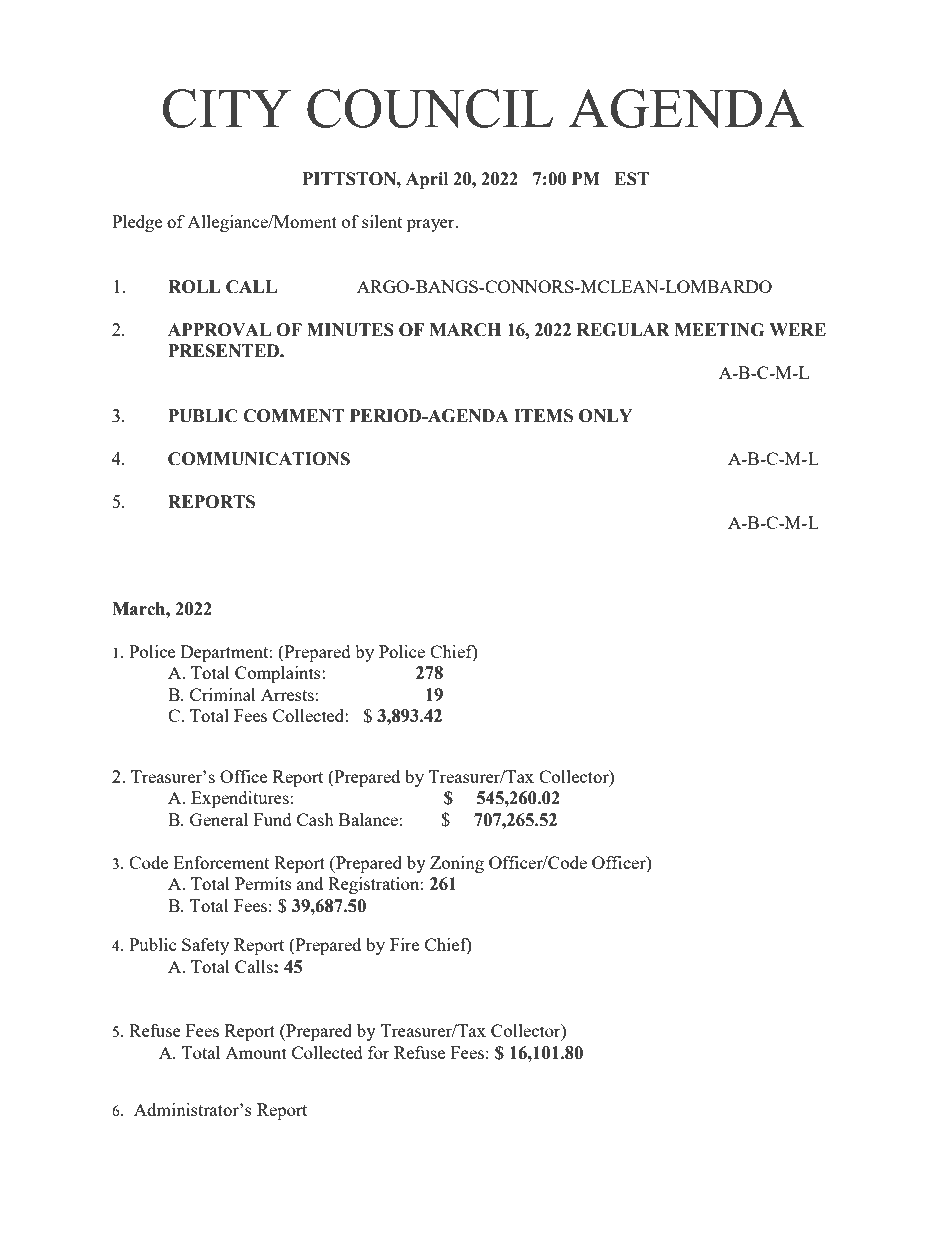  What do you see at coordinates (227, 108) in the document?
I see `CITY` at bounding box center [227, 108].
